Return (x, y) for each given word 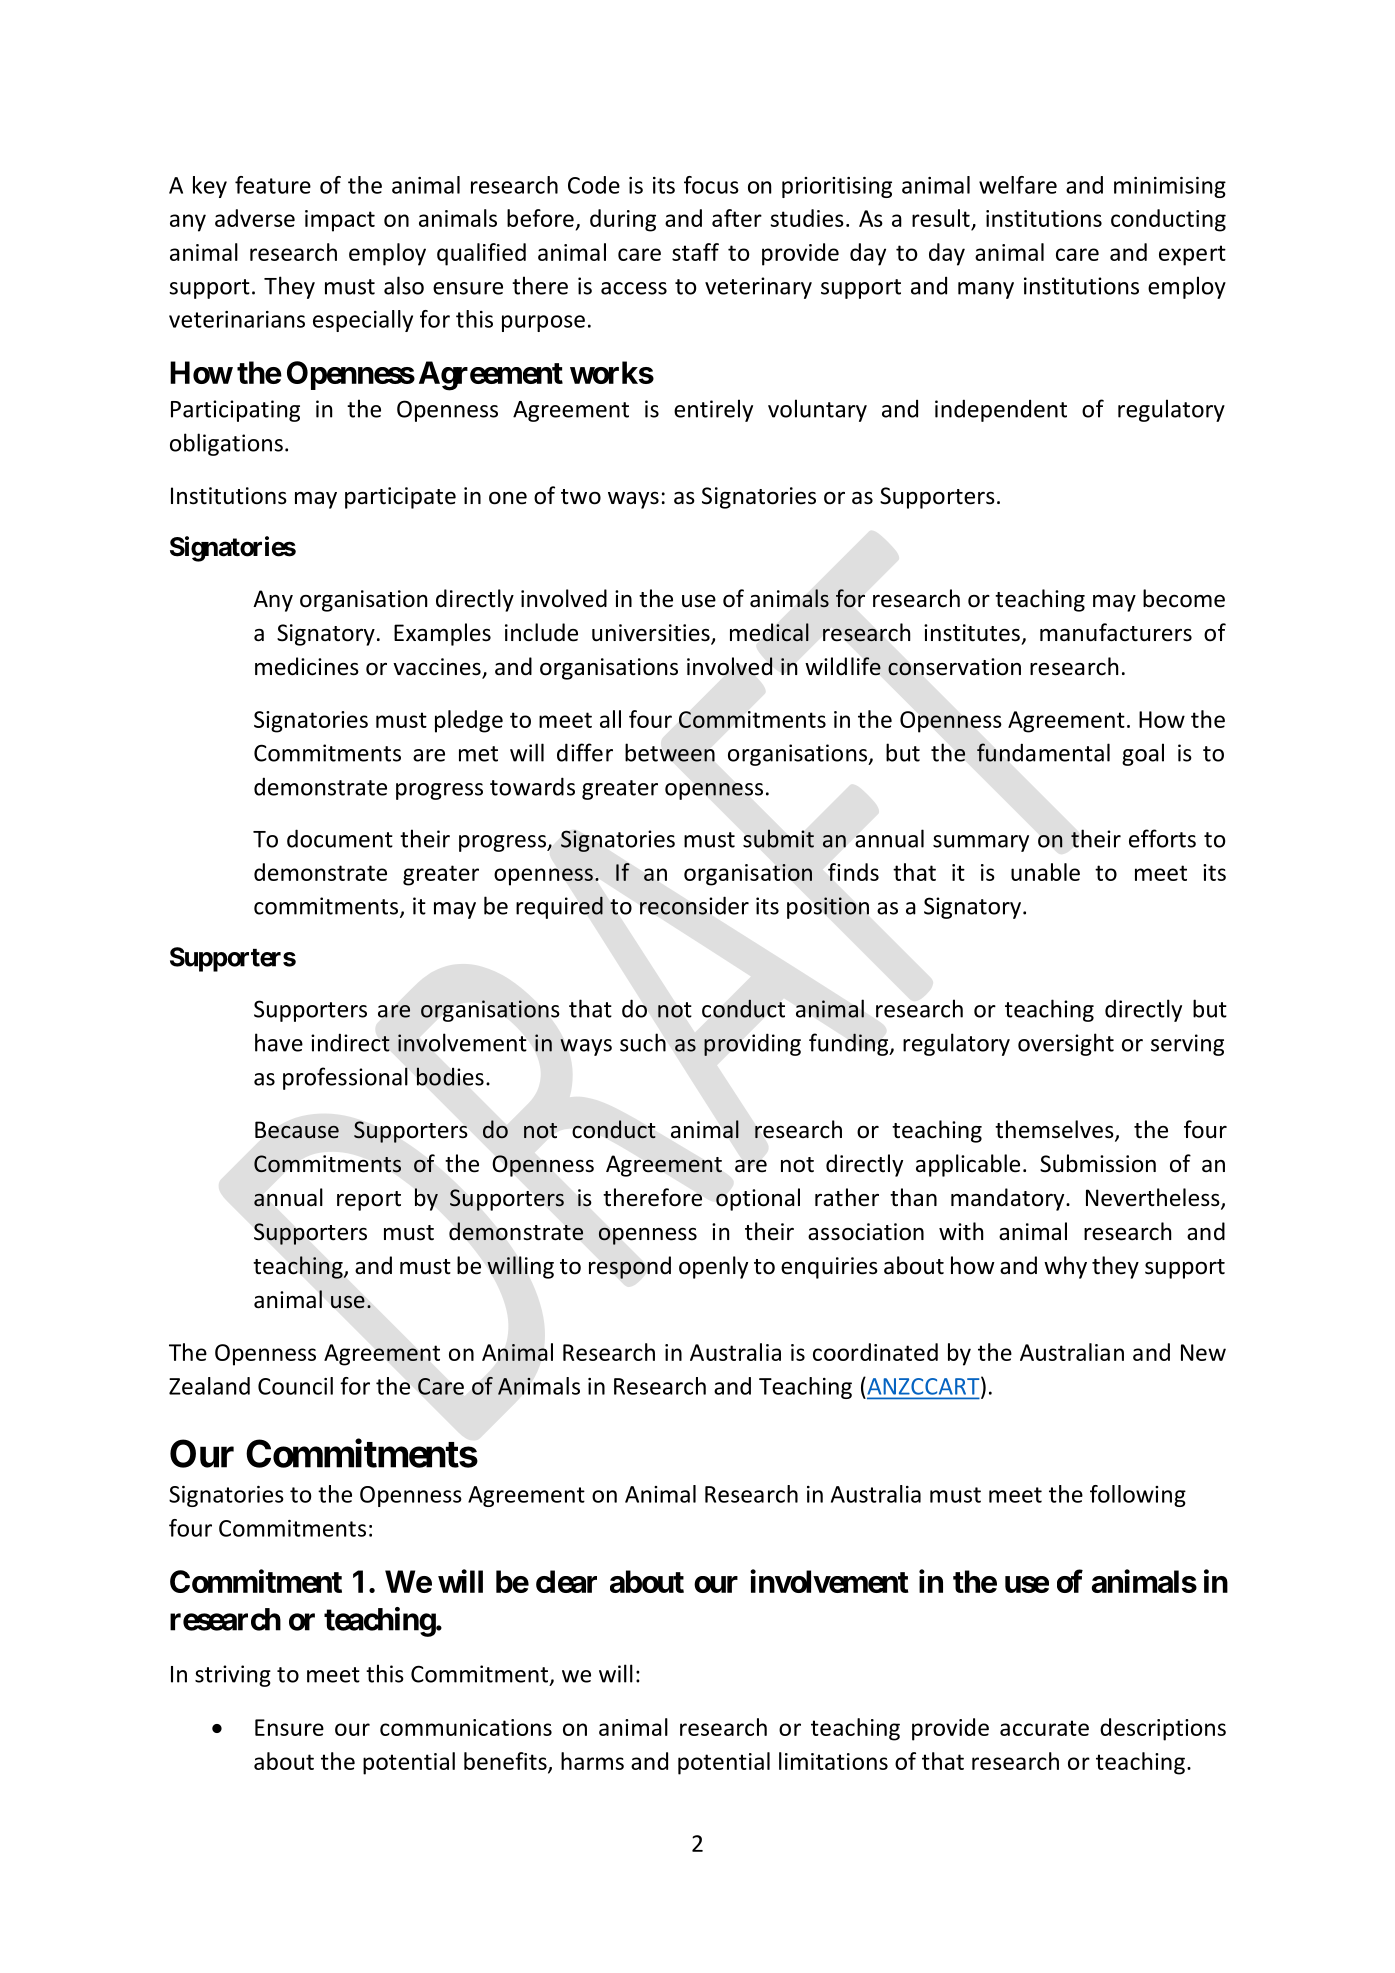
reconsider (694, 905)
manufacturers (1116, 632)
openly (713, 1267)
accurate (1044, 1728)
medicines (307, 666)
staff (695, 252)
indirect (350, 1042)
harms (592, 1761)
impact (340, 221)
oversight (1066, 1044)
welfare (1018, 185)
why (1065, 1267)
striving (233, 1676)
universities (652, 634)
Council (295, 1386)
